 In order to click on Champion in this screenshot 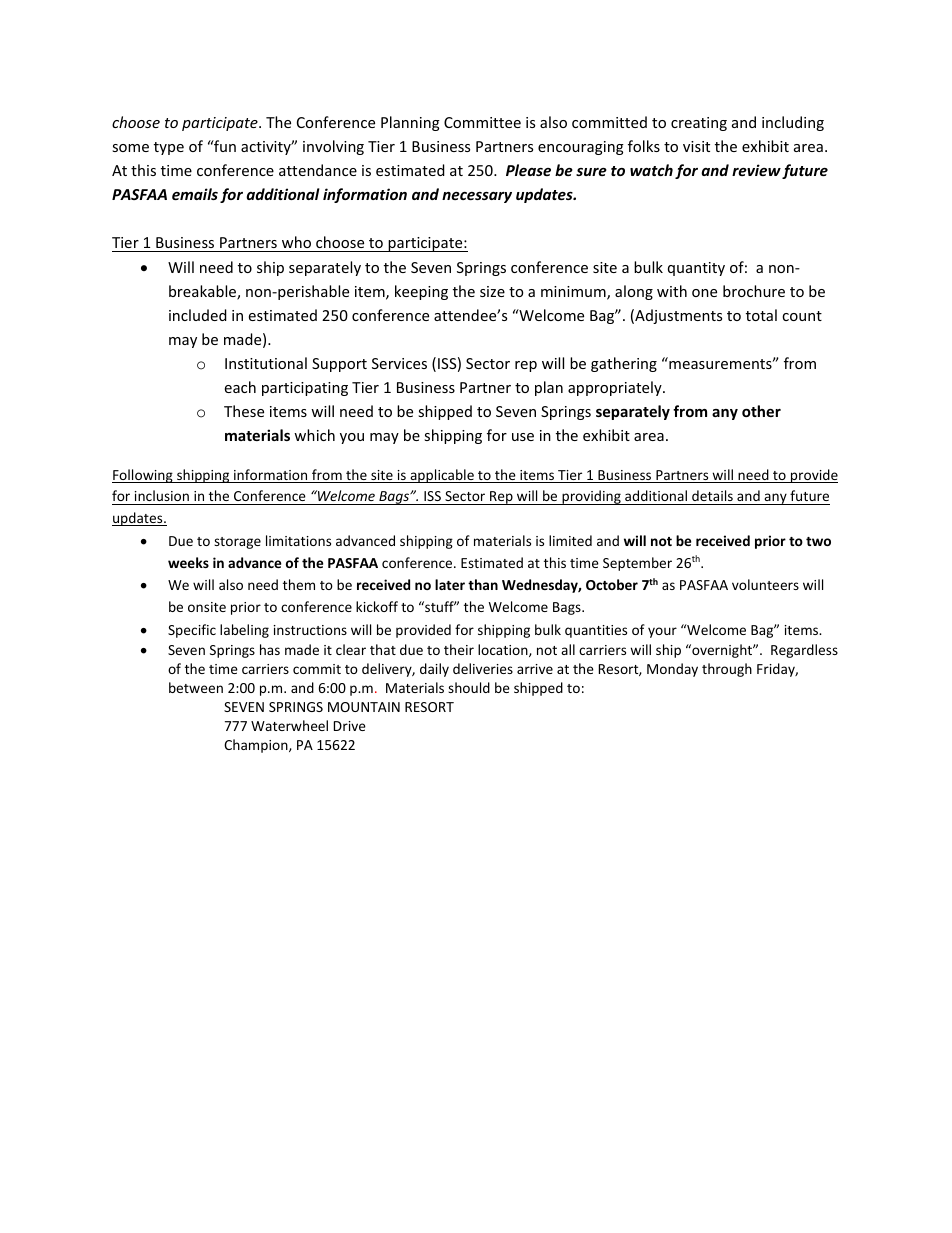, I will do `click(257, 746)`.
